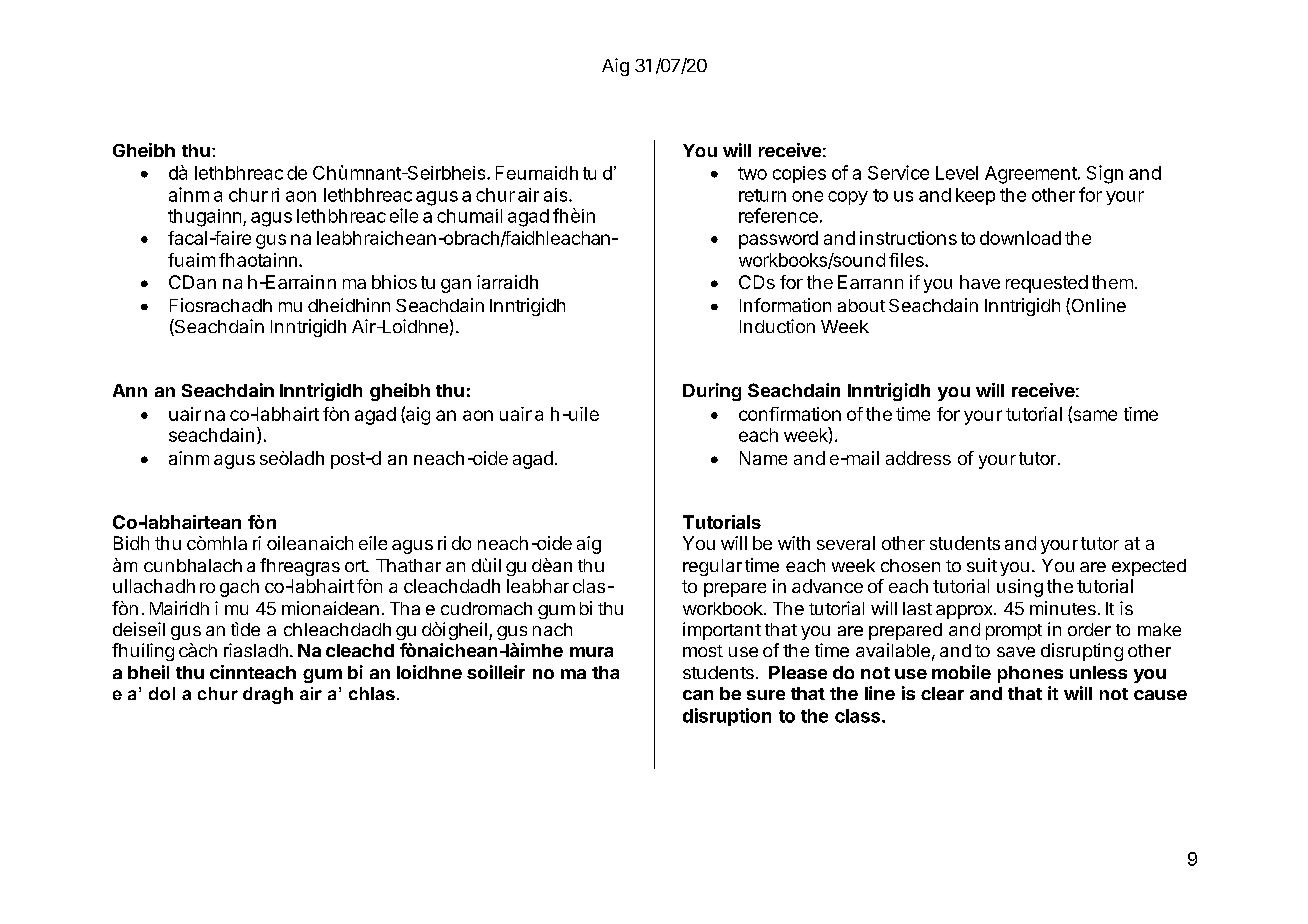  What do you see at coordinates (1030, 674) in the page?
I see `phones` at bounding box center [1030, 674].
